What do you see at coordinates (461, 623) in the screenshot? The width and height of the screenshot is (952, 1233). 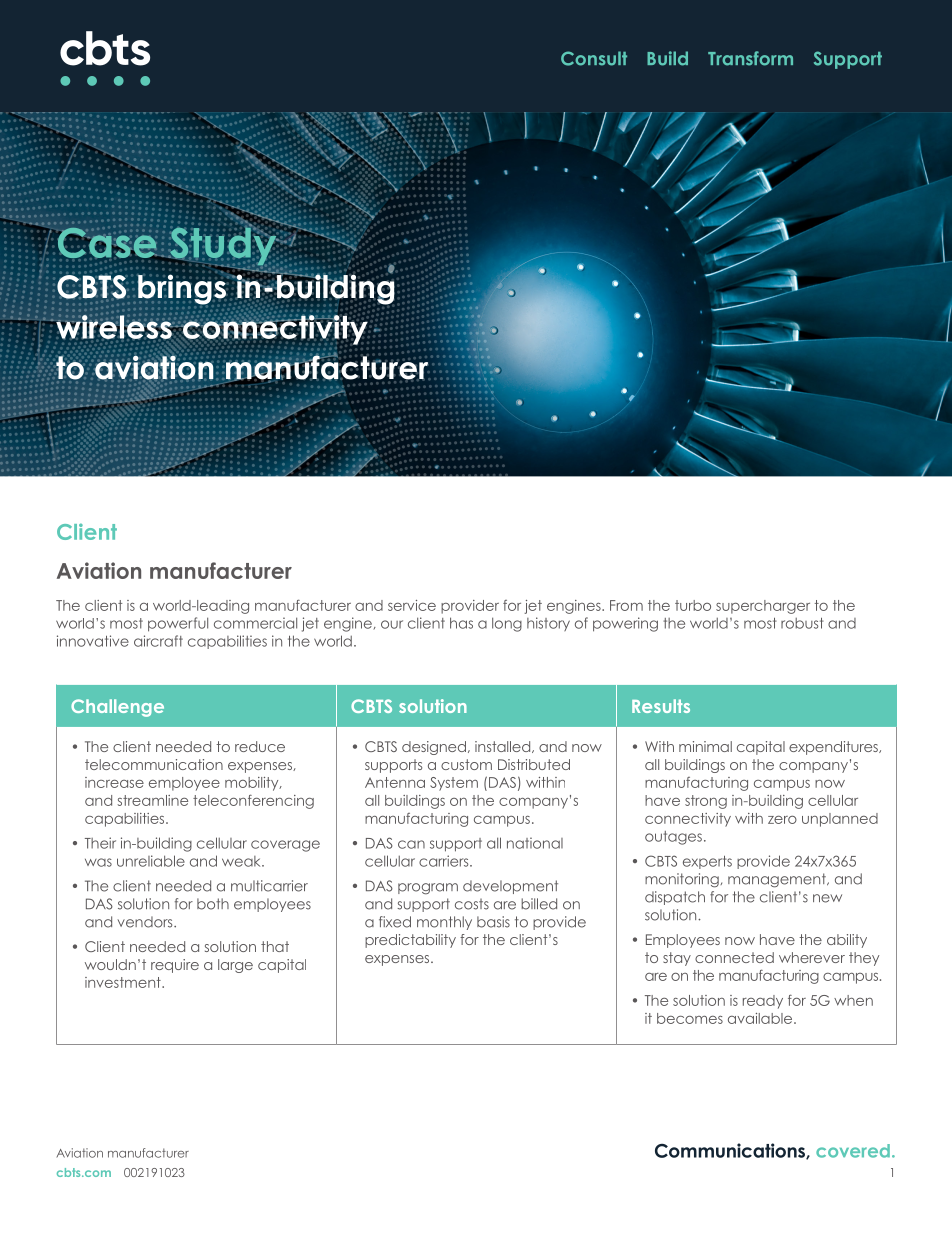 I see `has` at bounding box center [461, 623].
